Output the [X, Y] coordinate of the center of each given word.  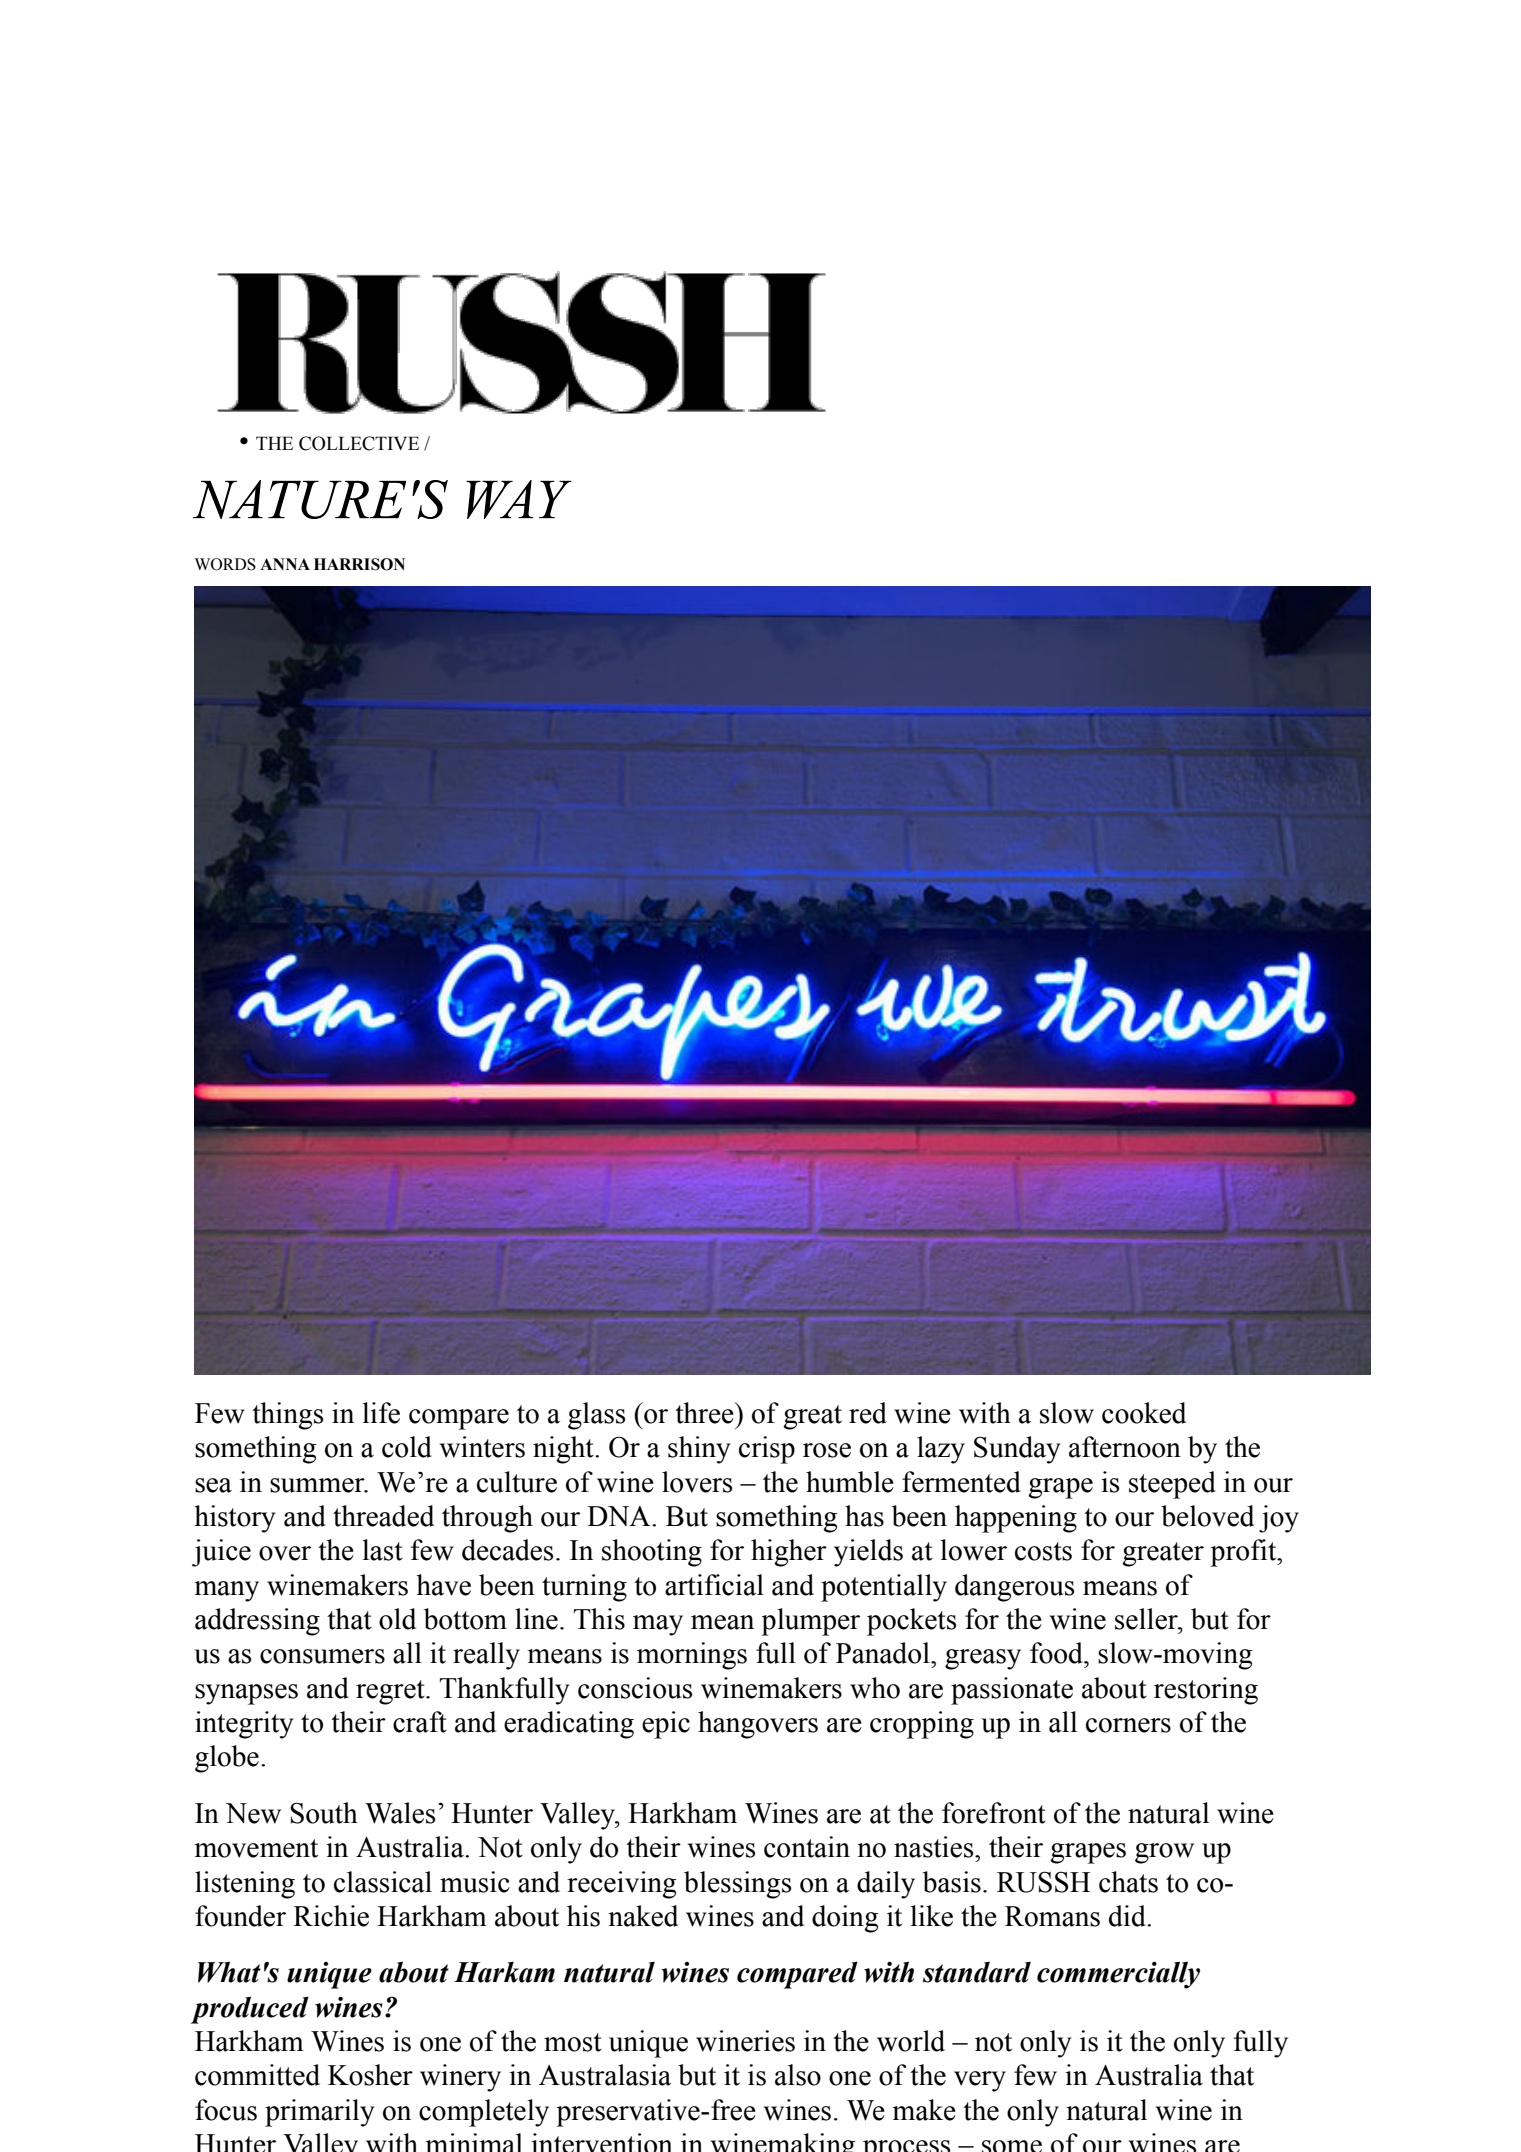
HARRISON [359, 564]
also [798, 2075]
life [381, 1413]
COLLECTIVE [359, 443]
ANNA [285, 564]
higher [789, 1553]
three [705, 1413]
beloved [1207, 1516]
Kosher [370, 2075]
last [382, 1550]
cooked [1144, 1413]
